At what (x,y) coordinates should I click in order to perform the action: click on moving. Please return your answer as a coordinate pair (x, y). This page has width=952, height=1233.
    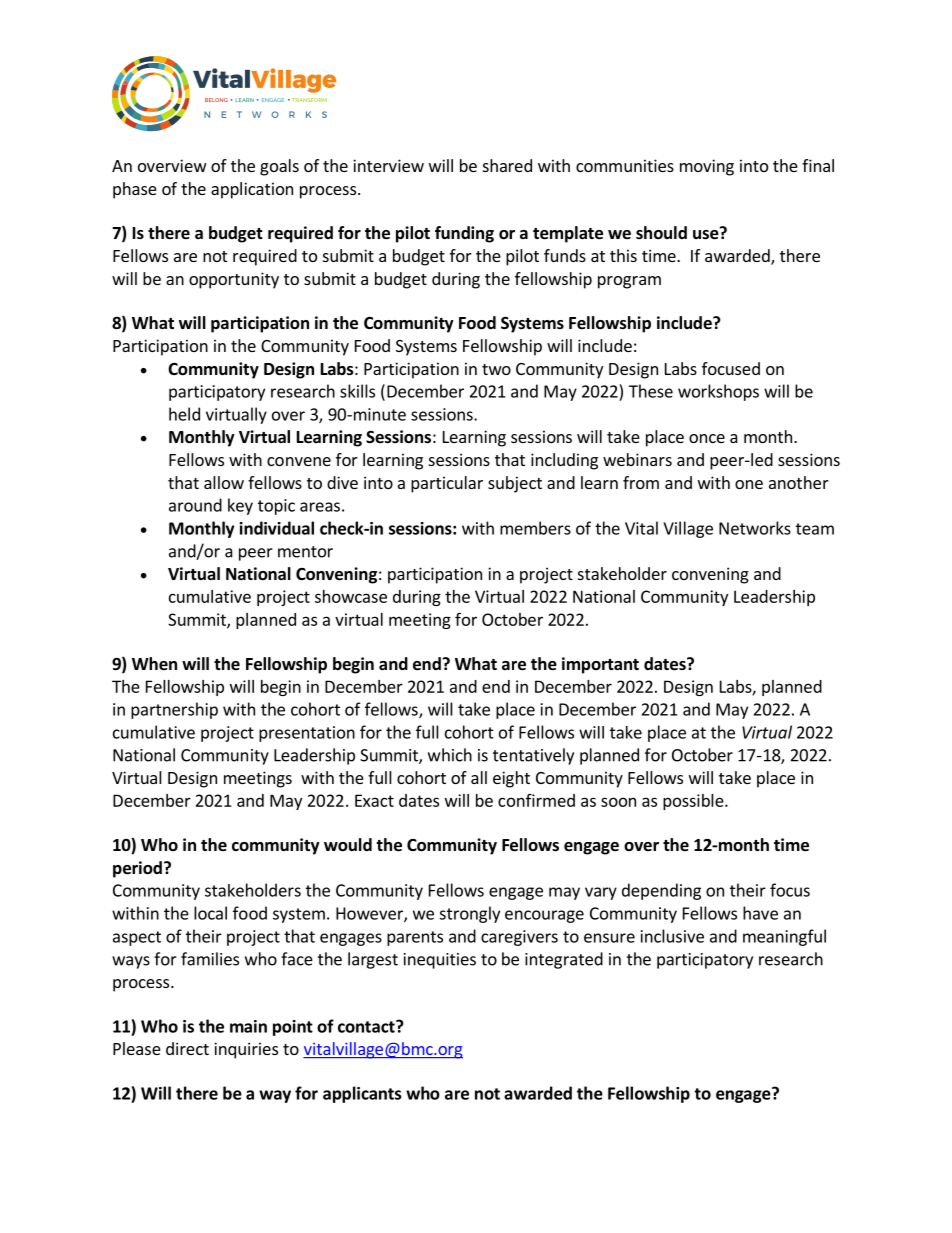
    Looking at the image, I should click on (707, 167).
